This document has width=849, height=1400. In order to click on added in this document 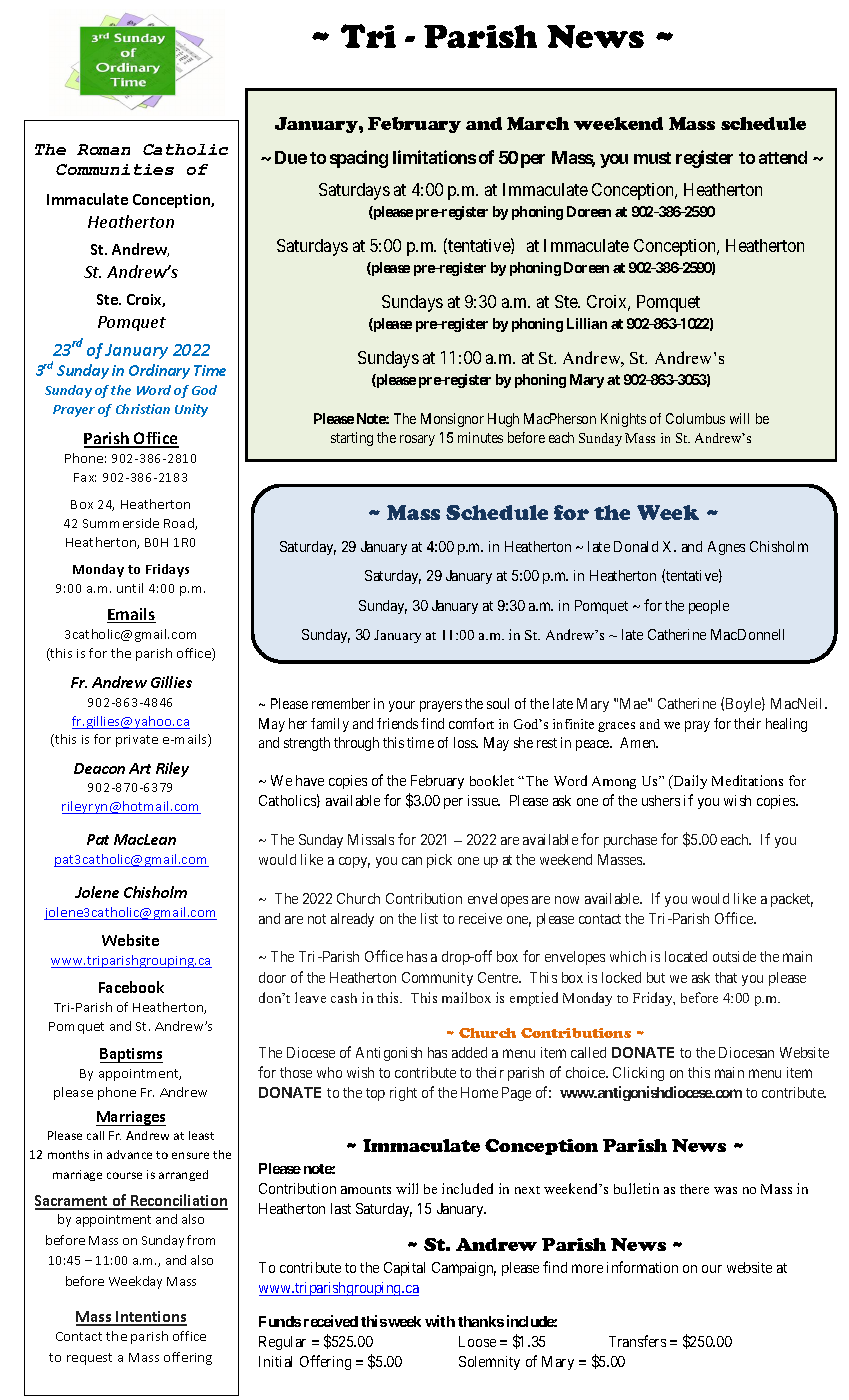, I will do `click(469, 1052)`.
